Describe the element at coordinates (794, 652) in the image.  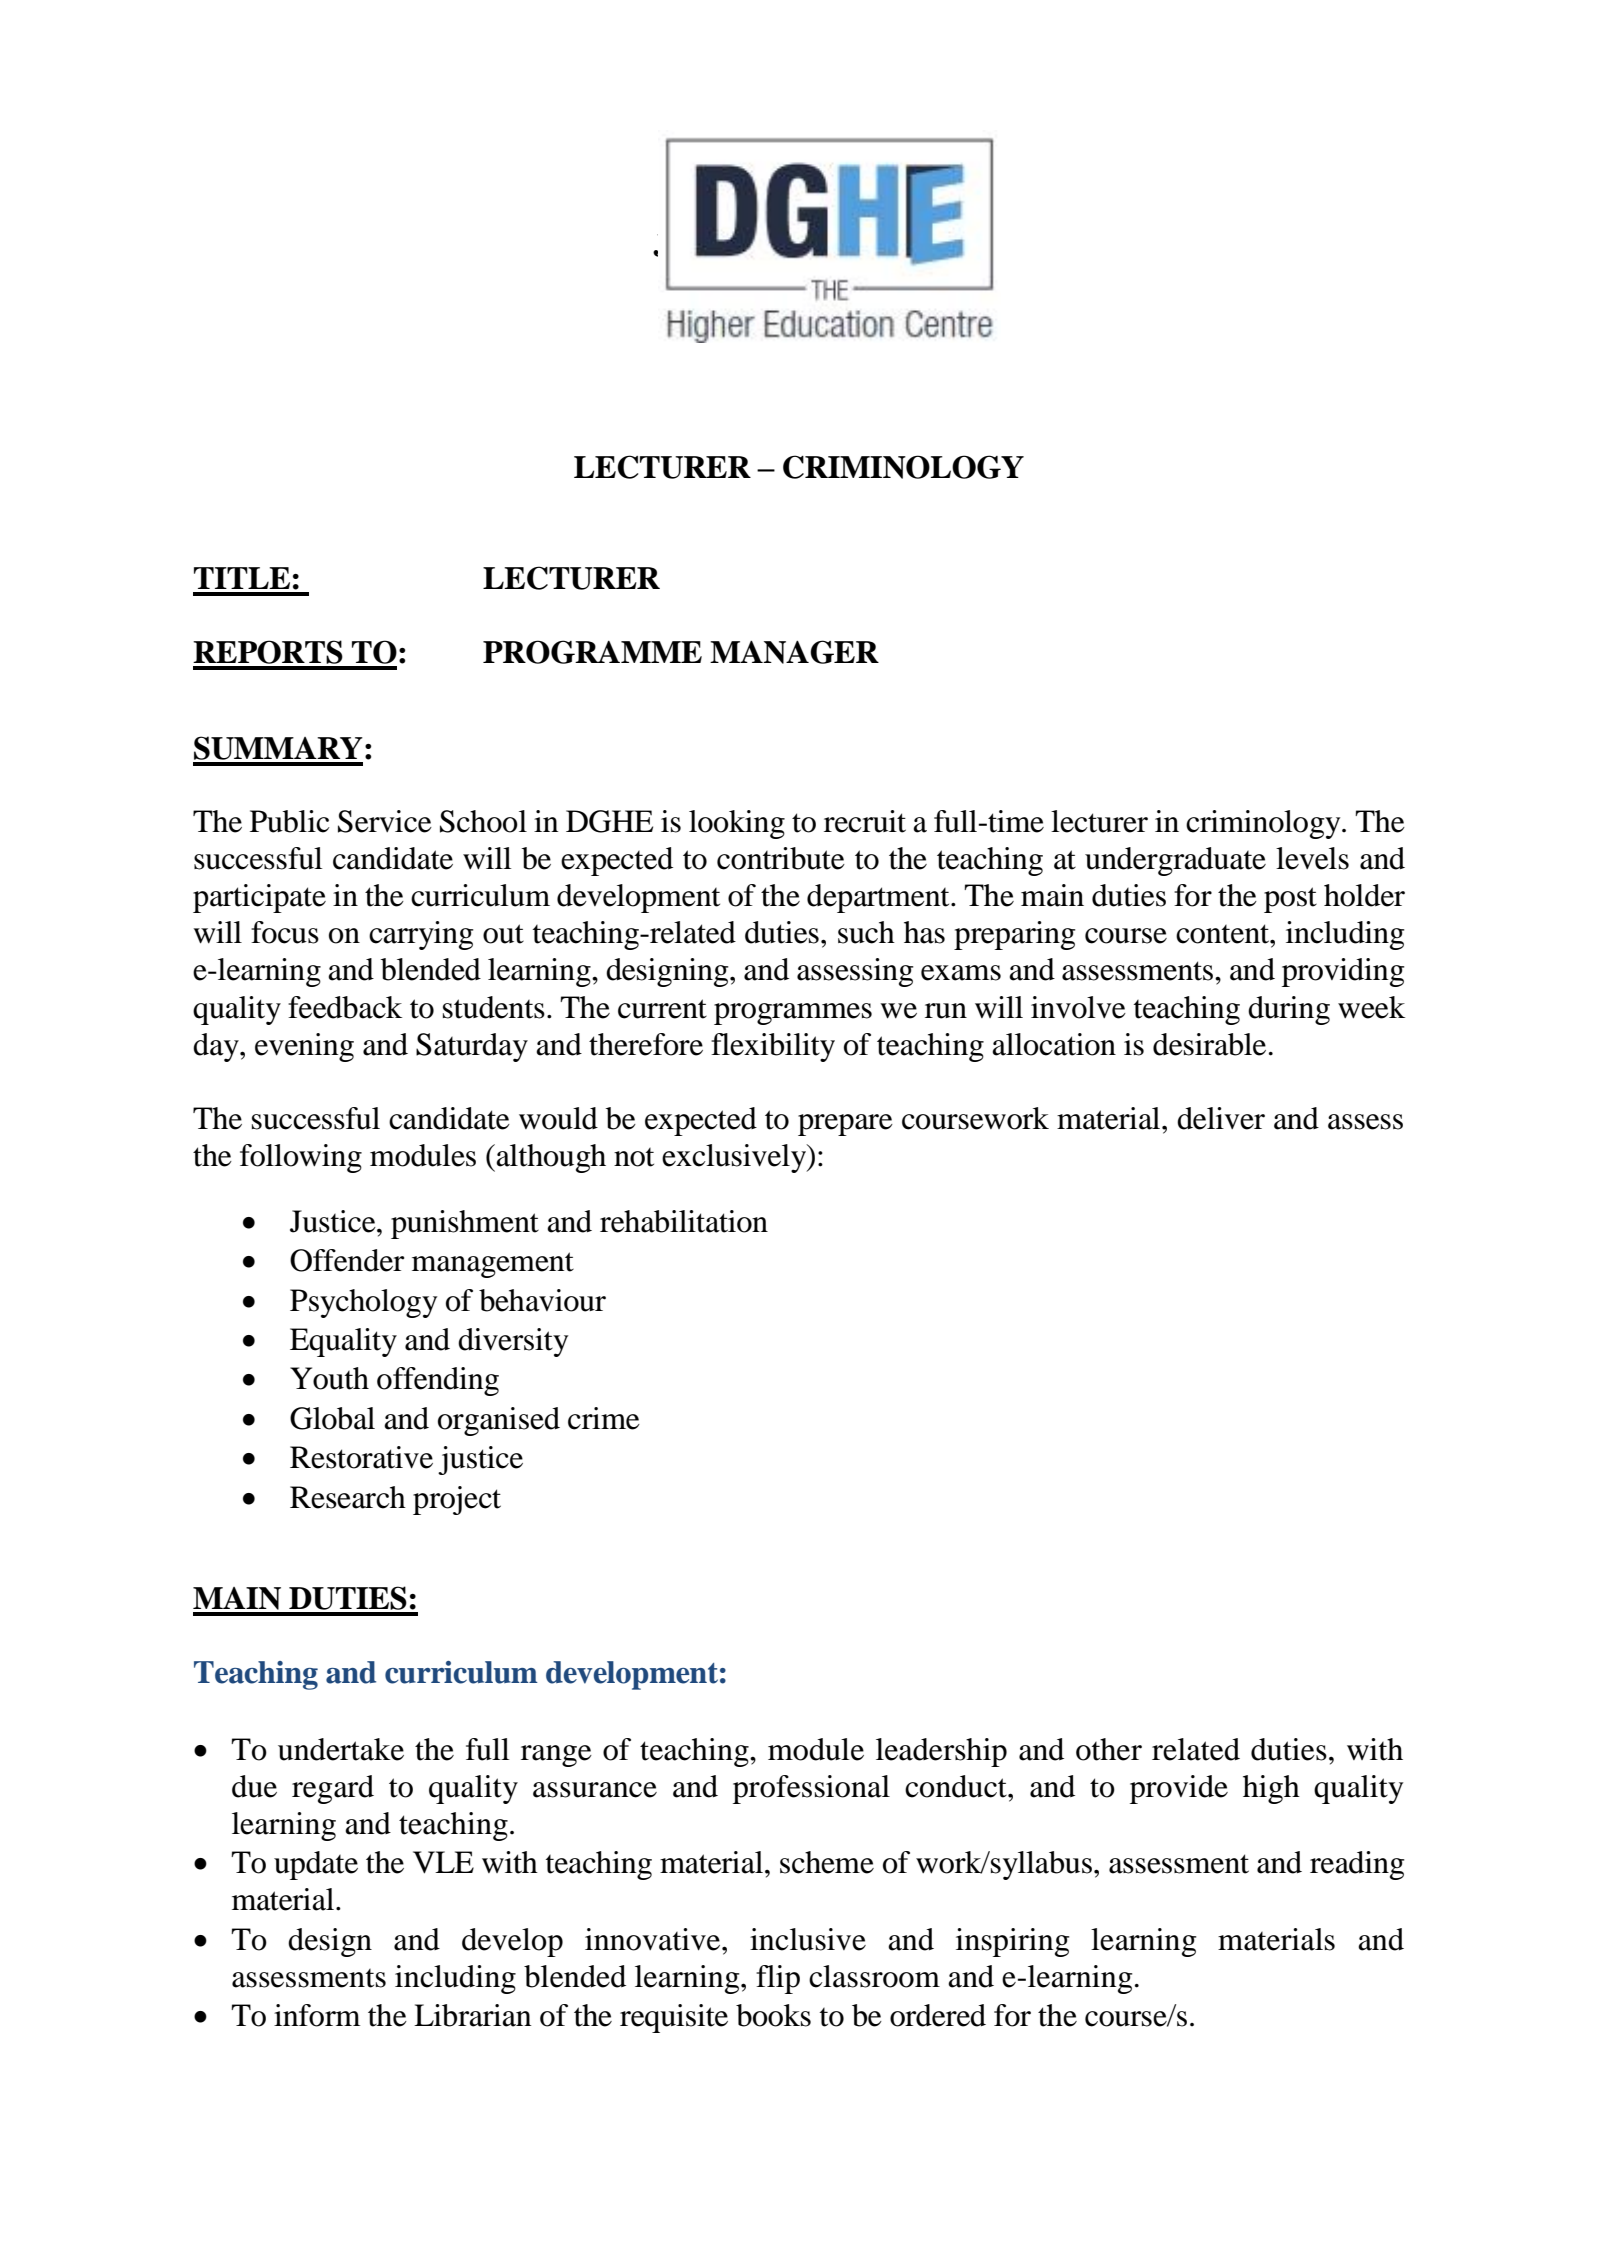
I see `MANAGER` at that location.
